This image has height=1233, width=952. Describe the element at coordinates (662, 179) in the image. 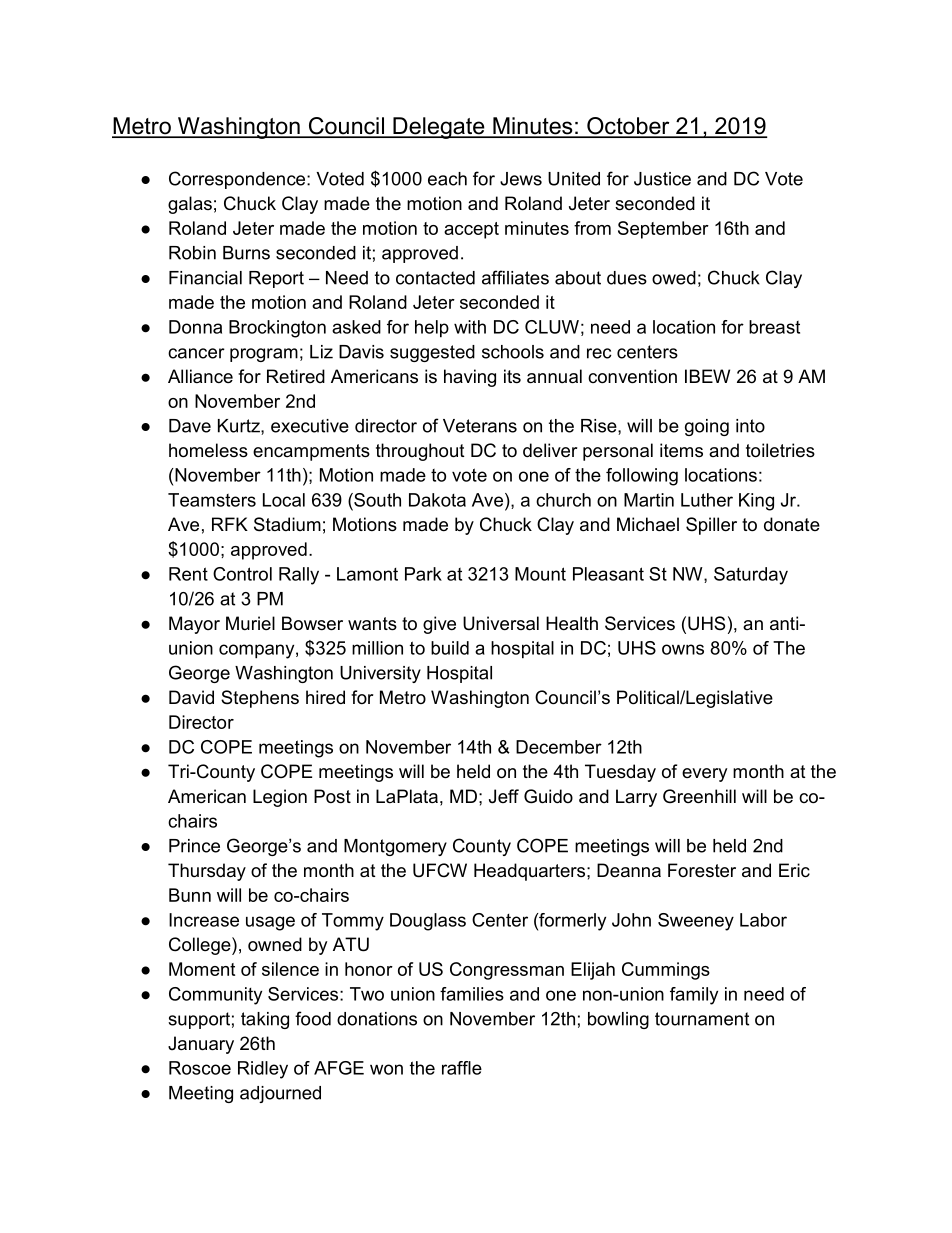

I see `Justice` at that location.
